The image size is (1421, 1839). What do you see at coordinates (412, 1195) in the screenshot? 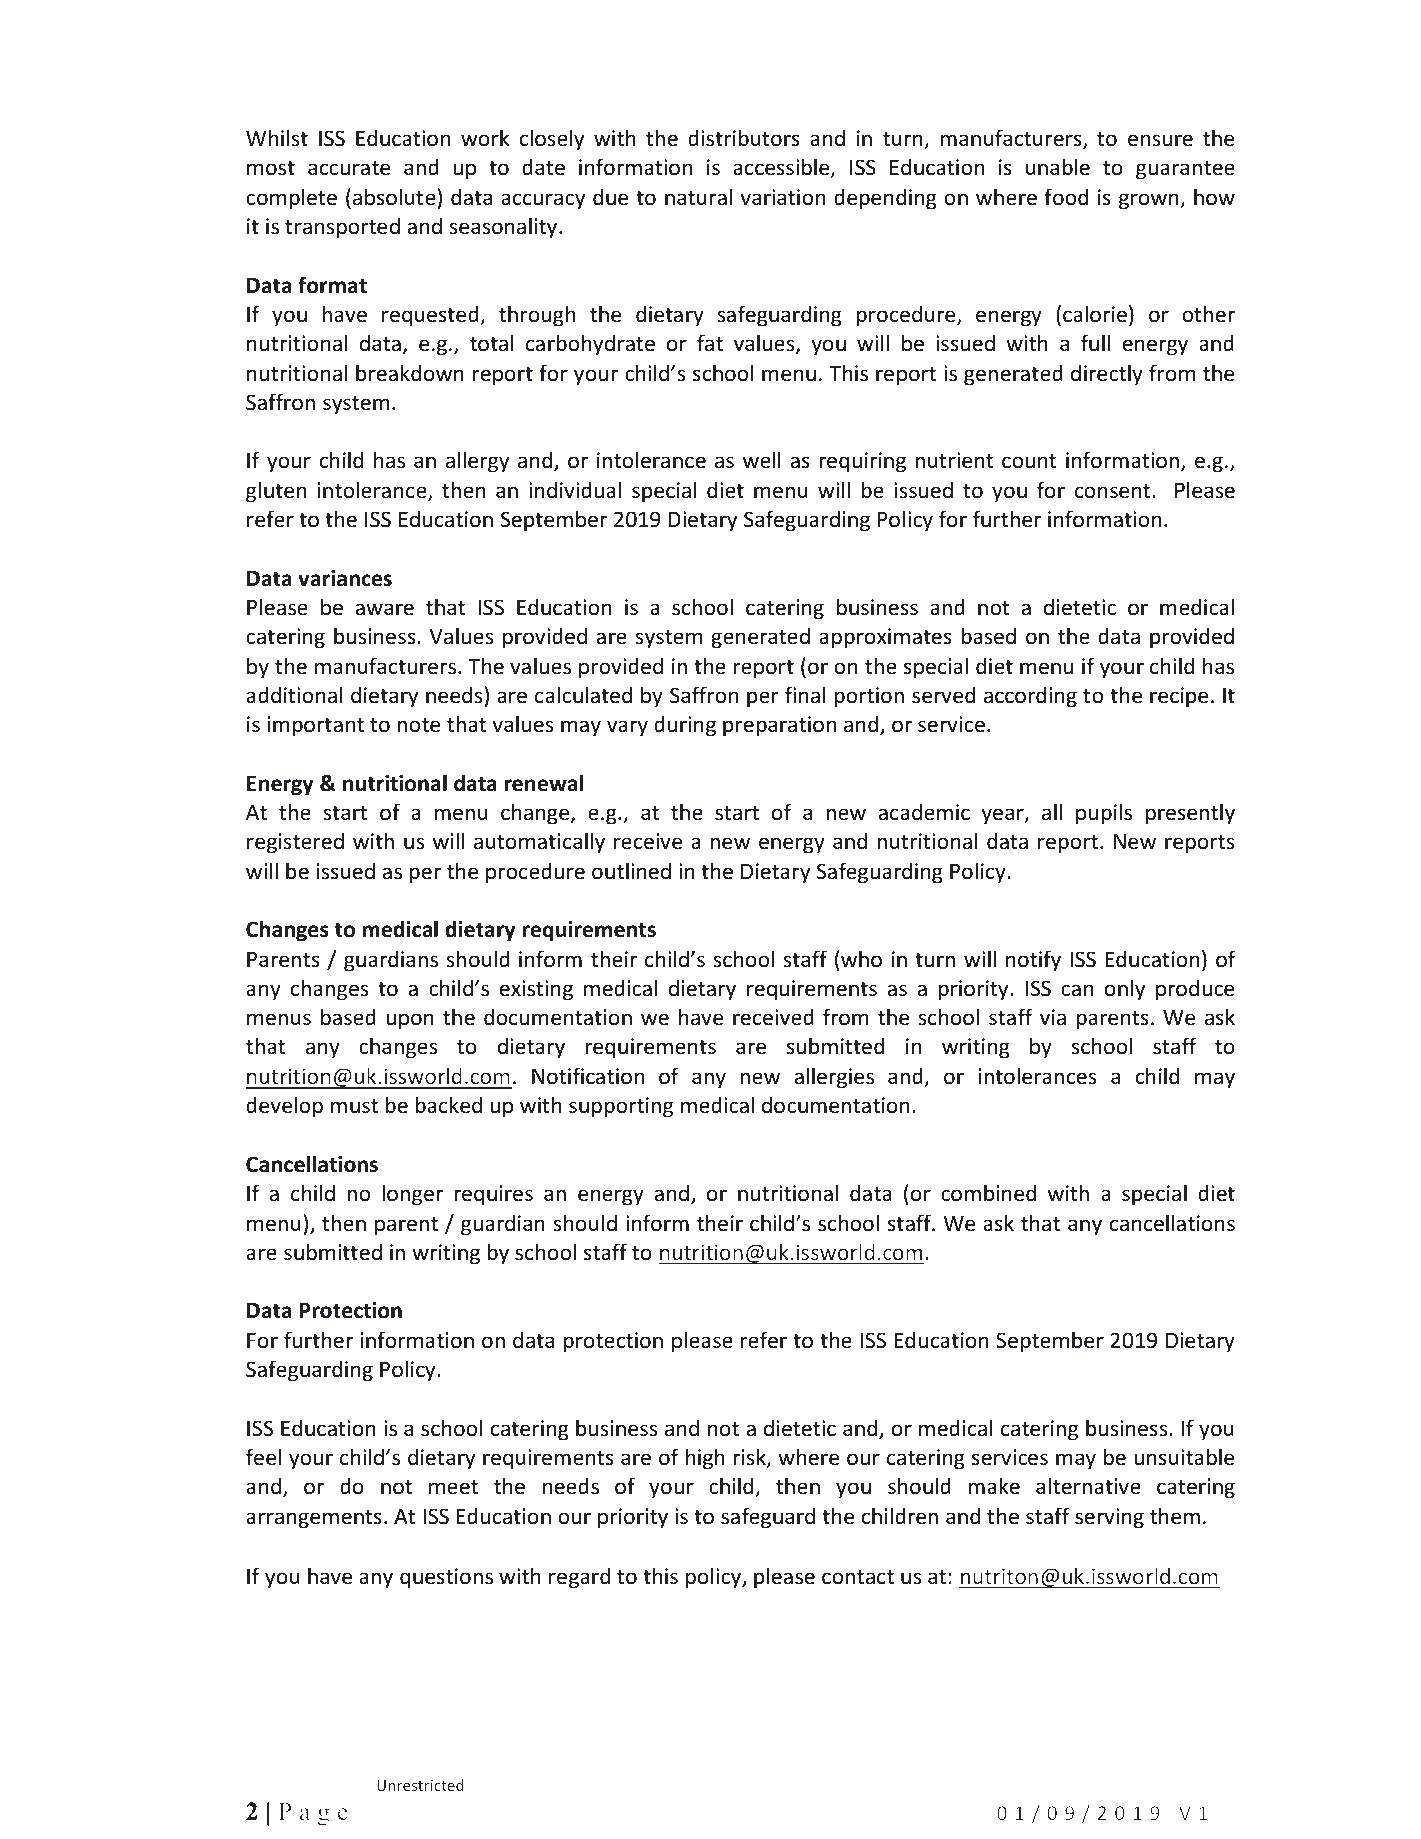
I see `longer` at bounding box center [412, 1195].
